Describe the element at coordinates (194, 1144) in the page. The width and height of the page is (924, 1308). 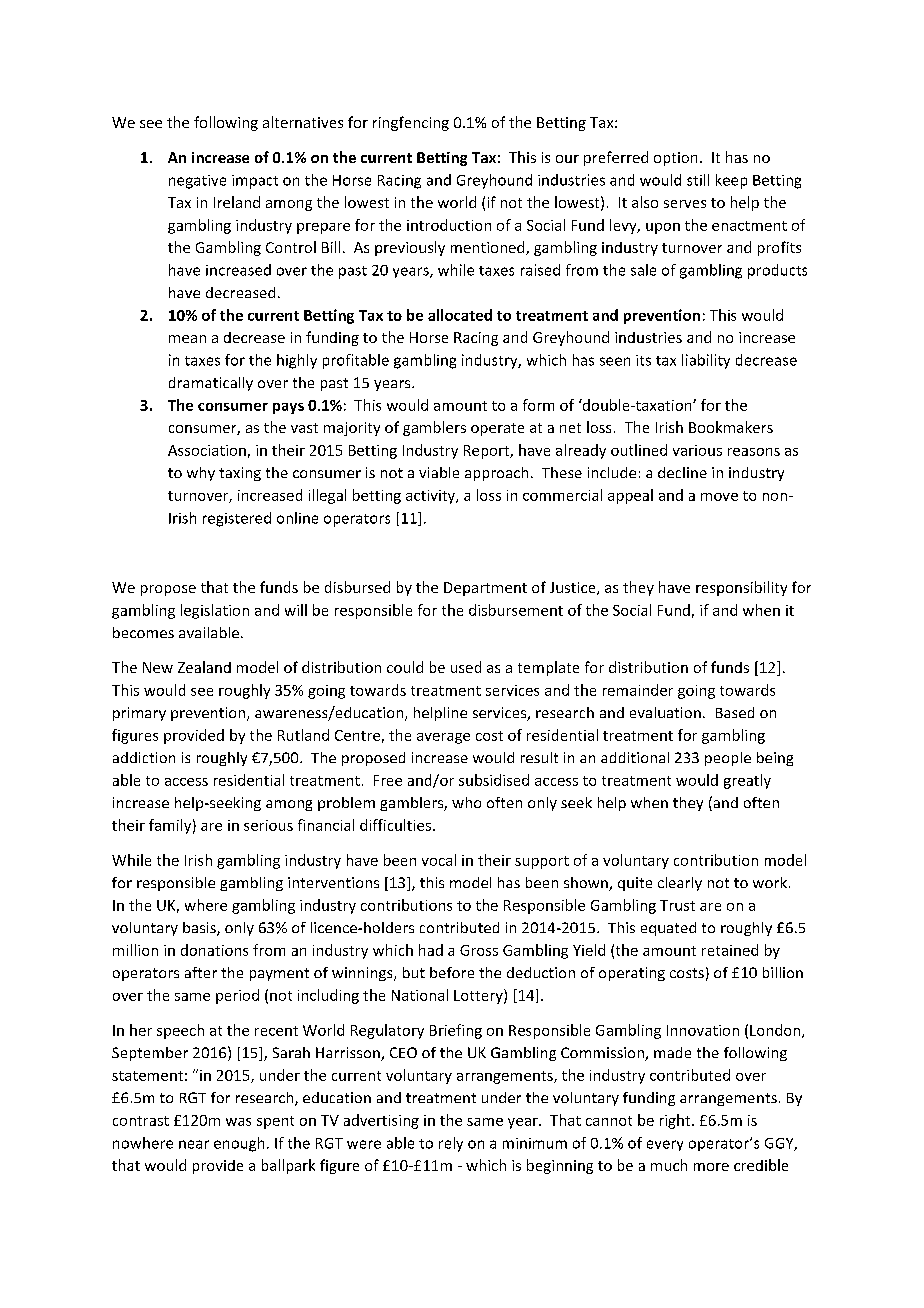
I see `near` at that location.
